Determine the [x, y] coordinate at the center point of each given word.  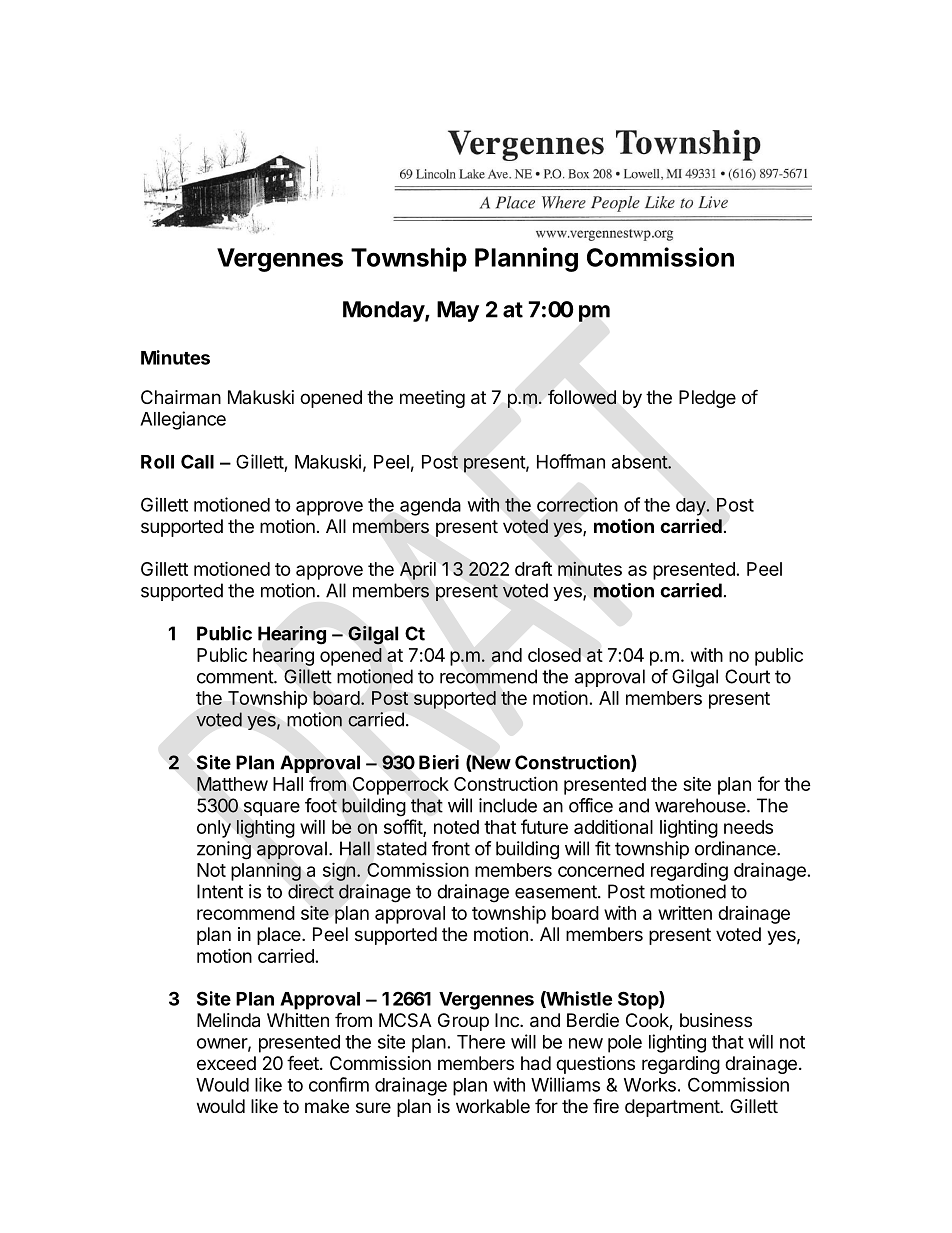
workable [493, 1106]
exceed [226, 1063]
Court [747, 676]
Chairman [181, 397]
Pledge [707, 399]
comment [236, 677]
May [458, 311]
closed [554, 655]
